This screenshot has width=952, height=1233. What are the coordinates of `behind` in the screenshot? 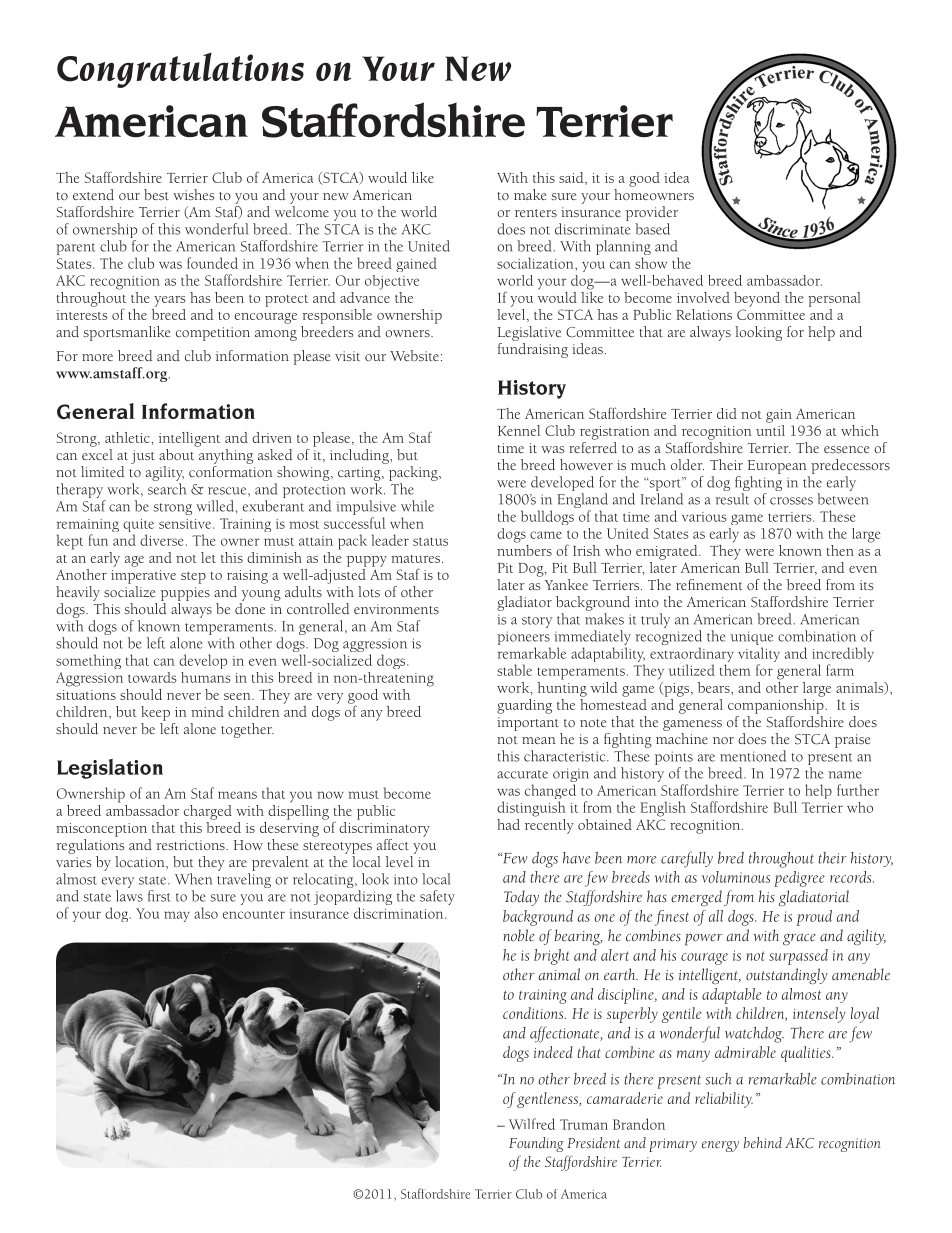 It's located at (763, 1143).
